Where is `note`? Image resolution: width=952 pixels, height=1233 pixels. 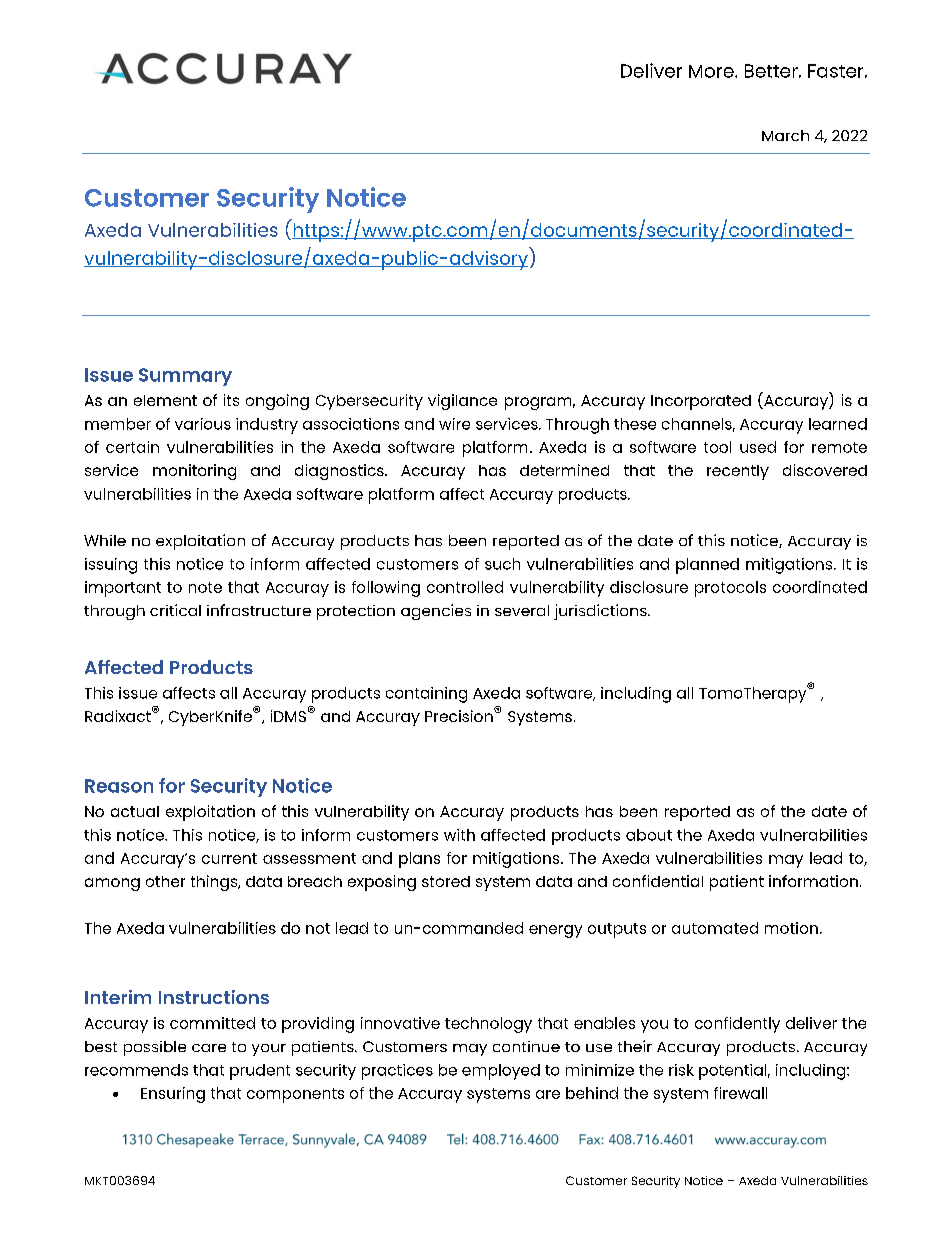
note is located at coordinates (205, 587).
